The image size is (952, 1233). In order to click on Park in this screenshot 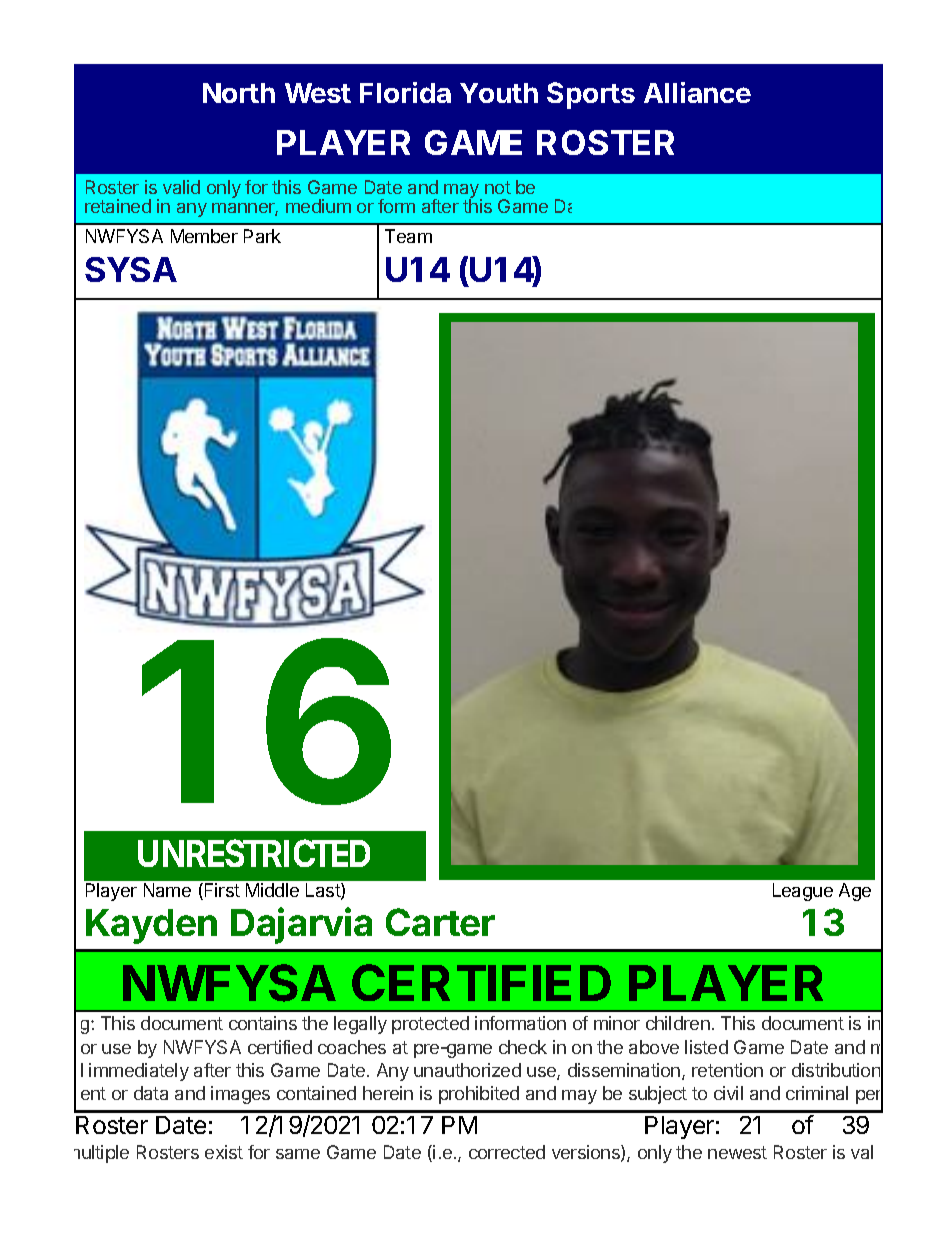, I will do `click(262, 236)`.
